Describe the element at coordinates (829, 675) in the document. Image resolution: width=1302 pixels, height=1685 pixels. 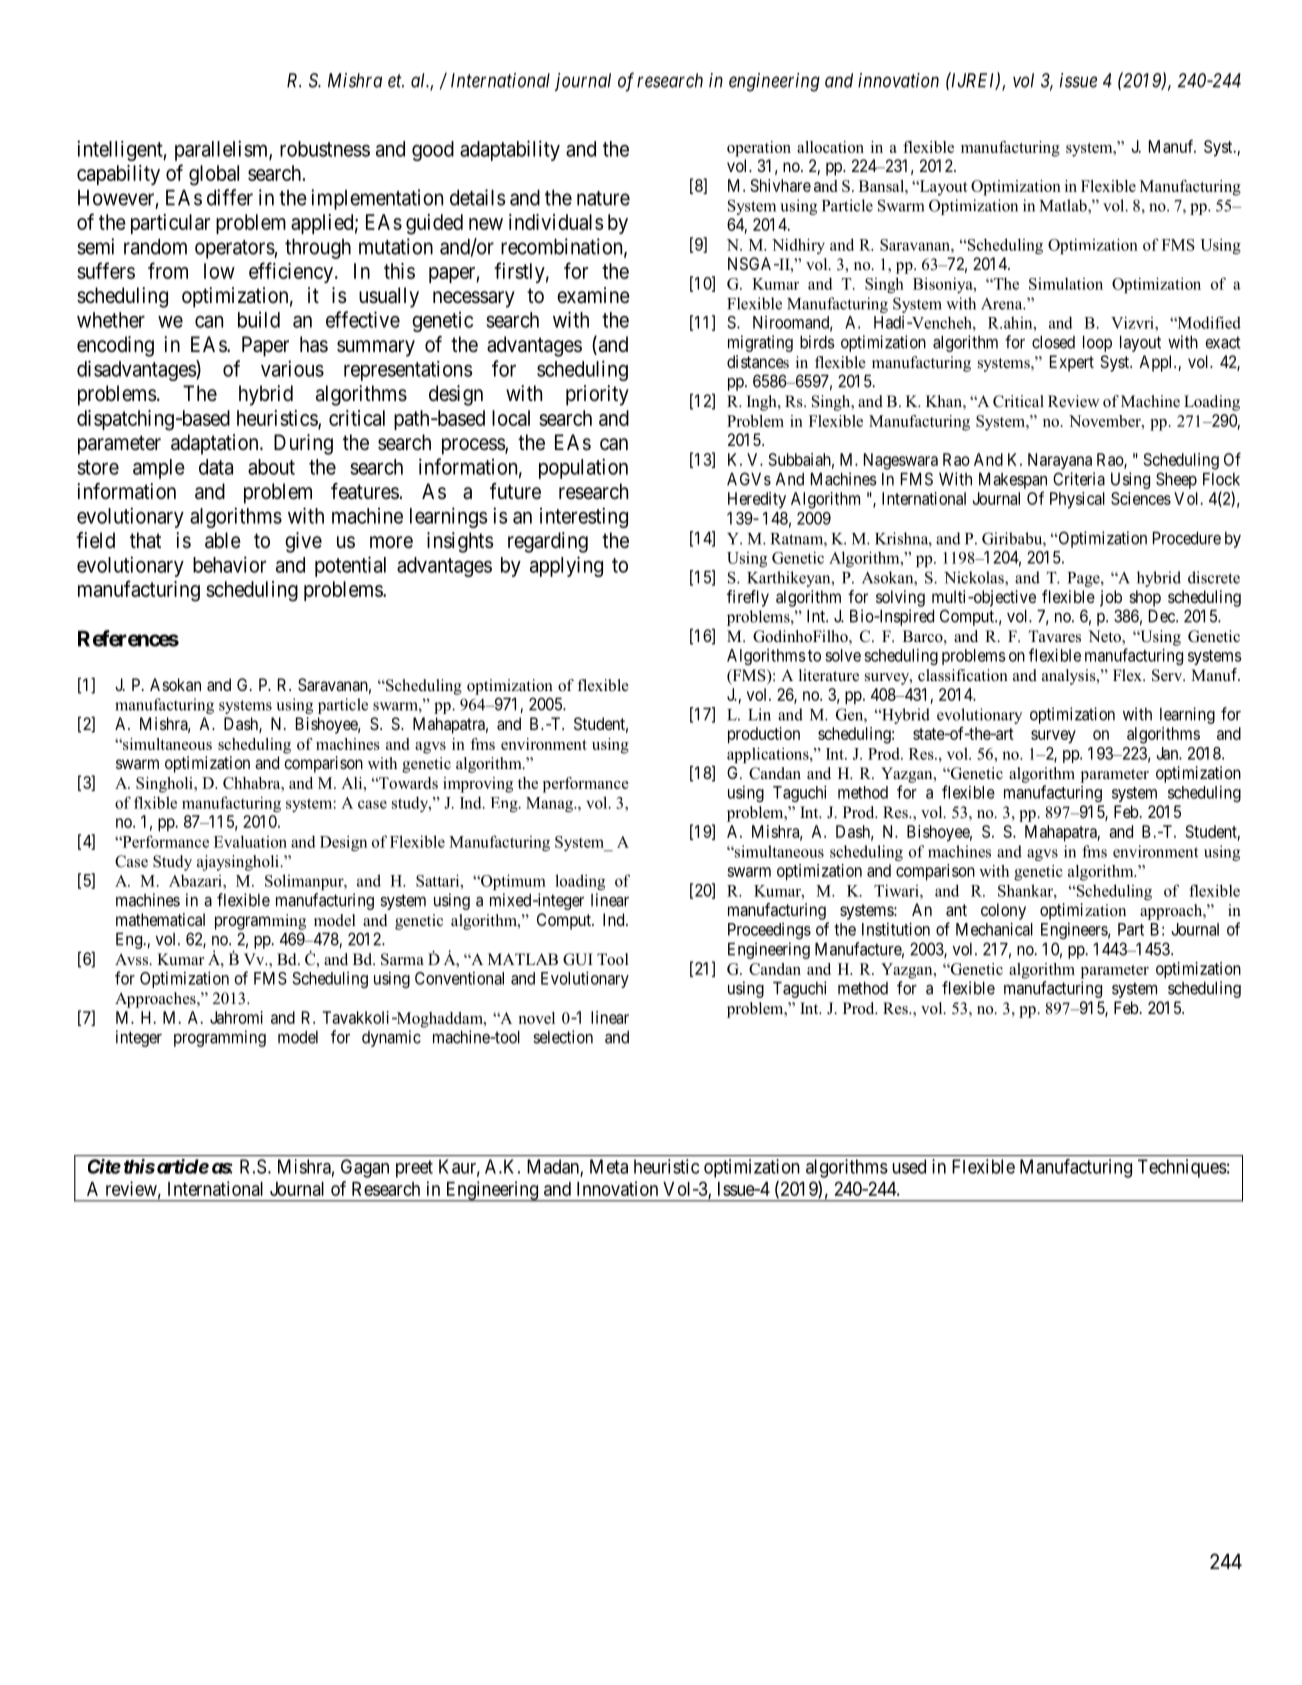
I see `literature` at that location.
